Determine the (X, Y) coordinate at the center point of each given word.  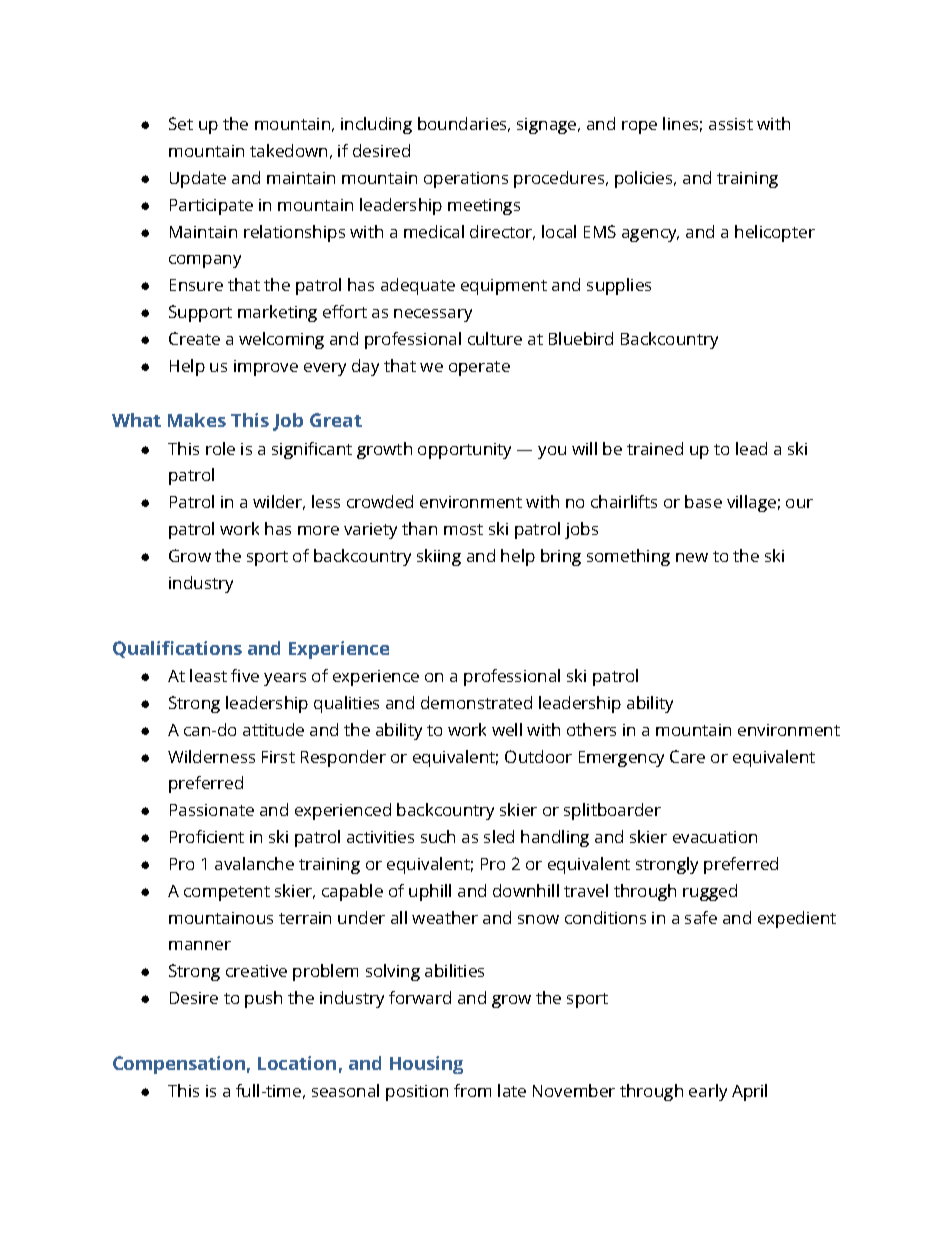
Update (198, 179)
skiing (439, 557)
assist (731, 124)
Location (297, 1063)
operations (466, 180)
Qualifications (177, 649)
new (692, 557)
